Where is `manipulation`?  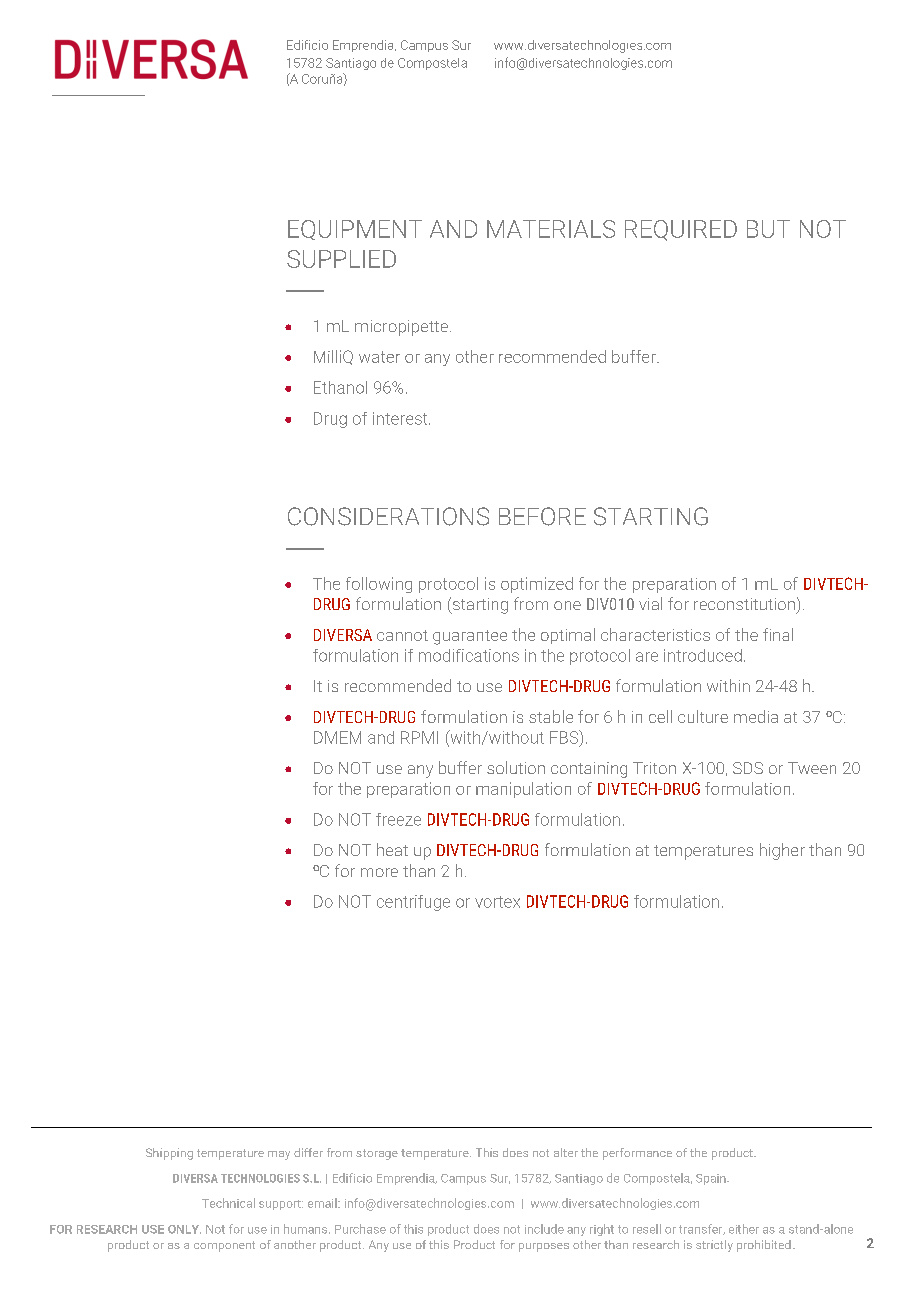 manipulation is located at coordinates (523, 790).
